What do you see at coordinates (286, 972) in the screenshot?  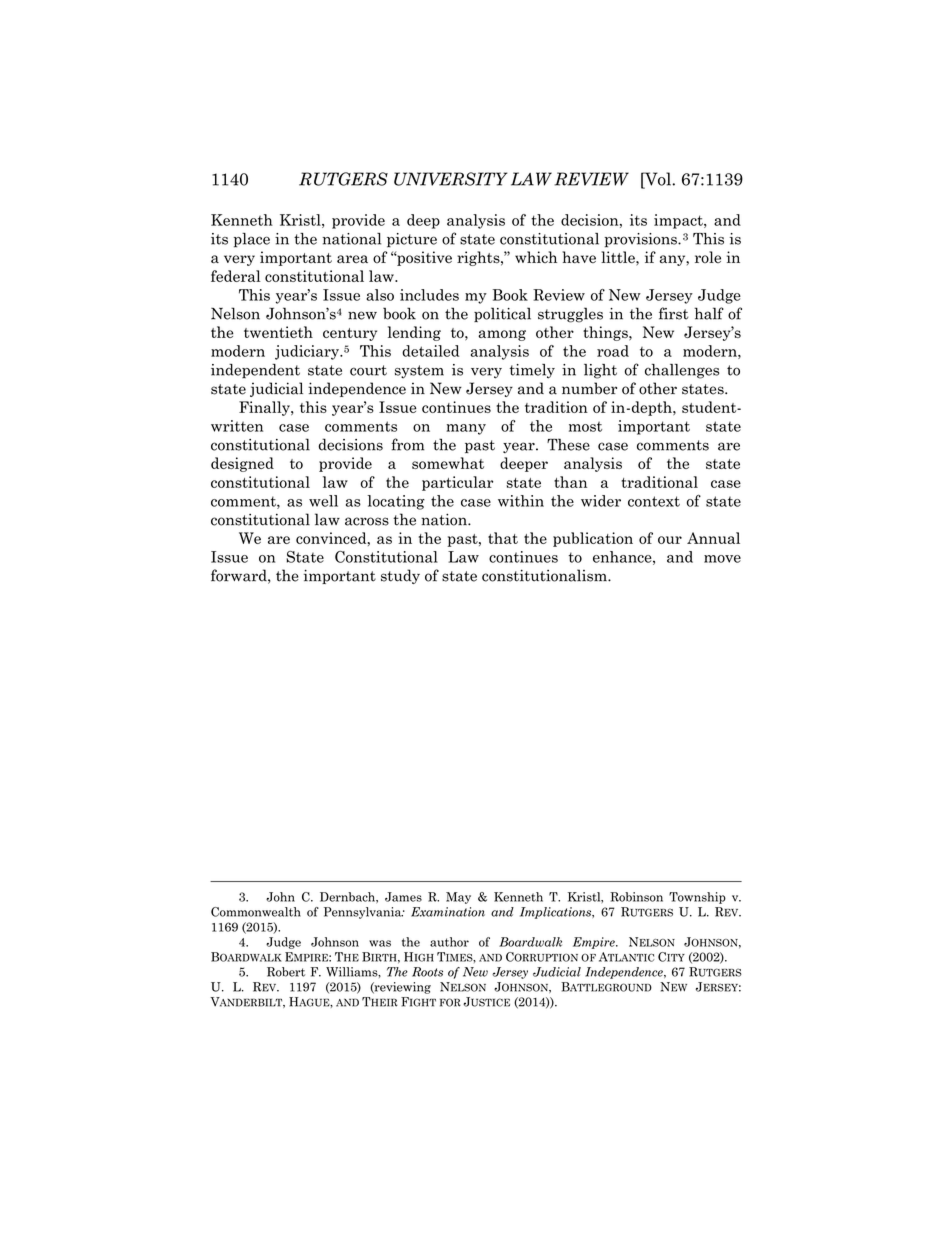 I see `Robert` at bounding box center [286, 972].
